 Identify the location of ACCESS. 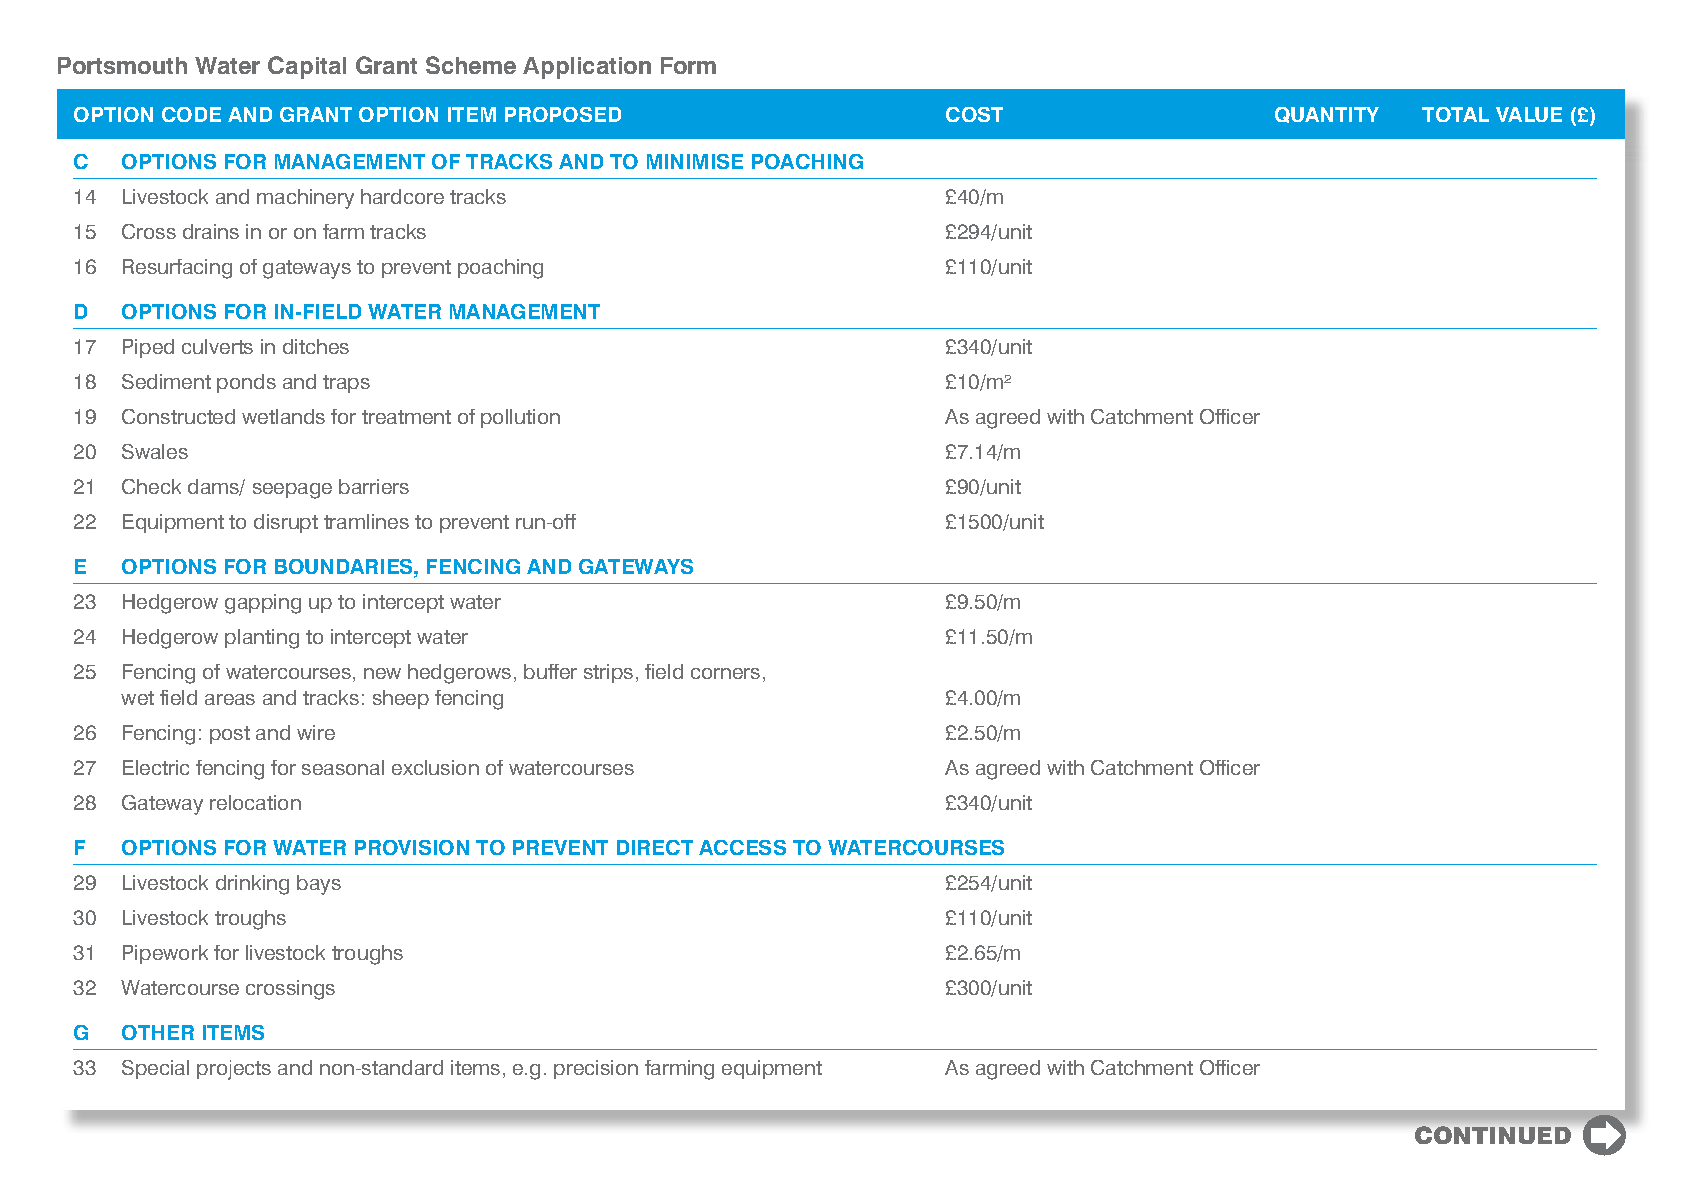
(742, 847).
